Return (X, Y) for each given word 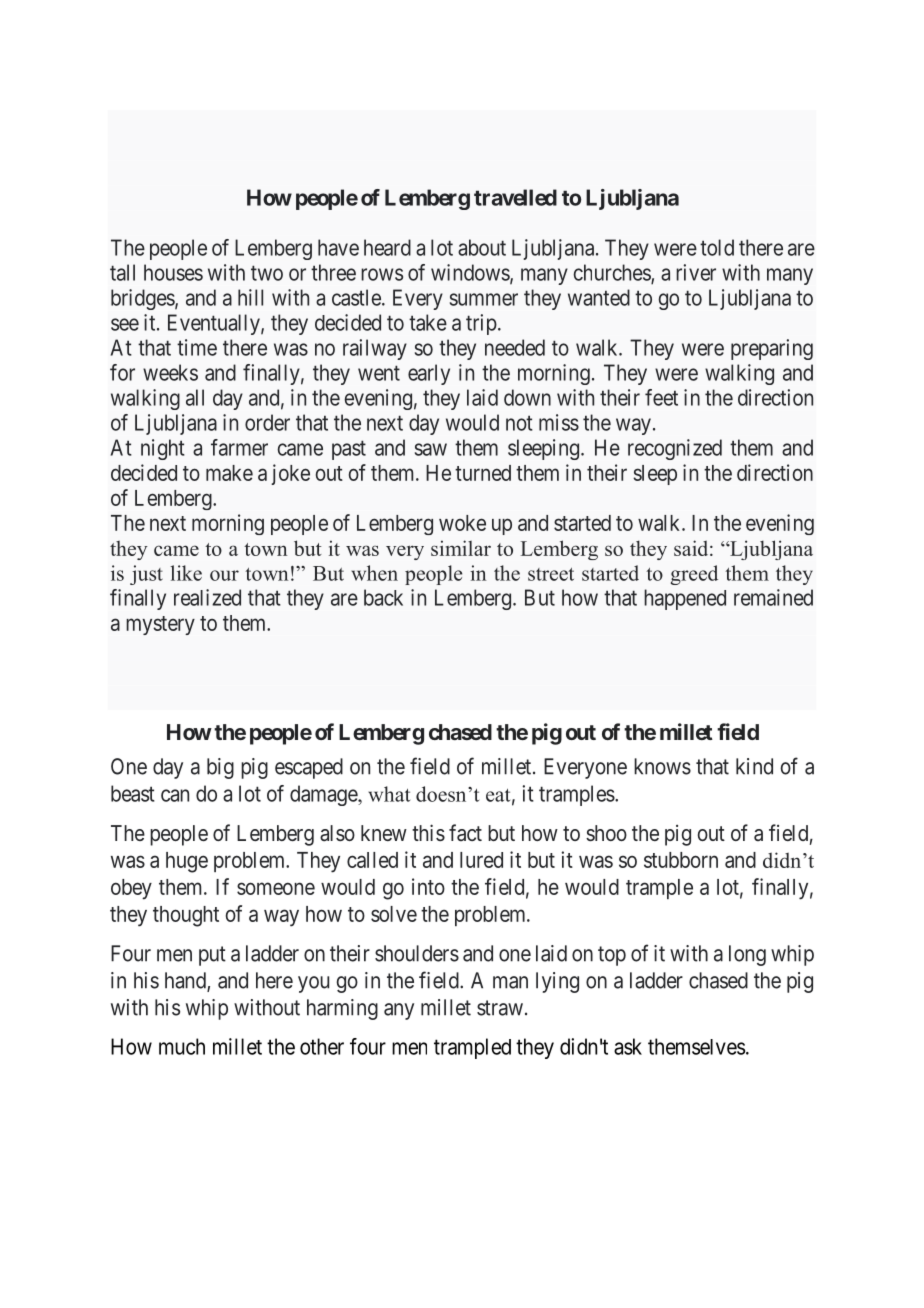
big (220, 768)
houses (173, 272)
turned (483, 473)
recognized (675, 449)
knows (662, 766)
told (717, 247)
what (389, 794)
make (229, 473)
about (482, 247)
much (182, 1046)
